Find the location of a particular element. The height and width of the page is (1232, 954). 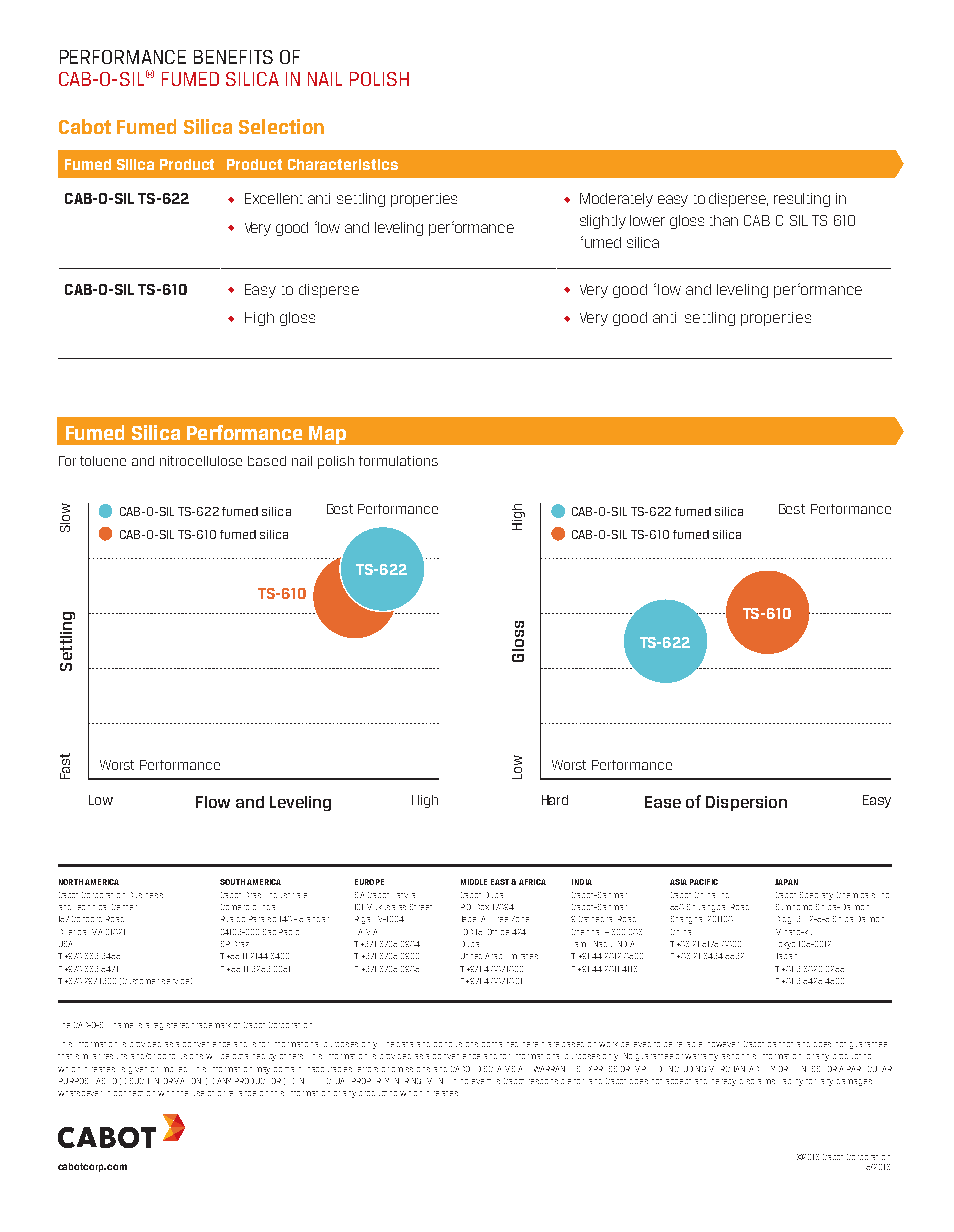

SOUTH is located at coordinates (232, 882).
